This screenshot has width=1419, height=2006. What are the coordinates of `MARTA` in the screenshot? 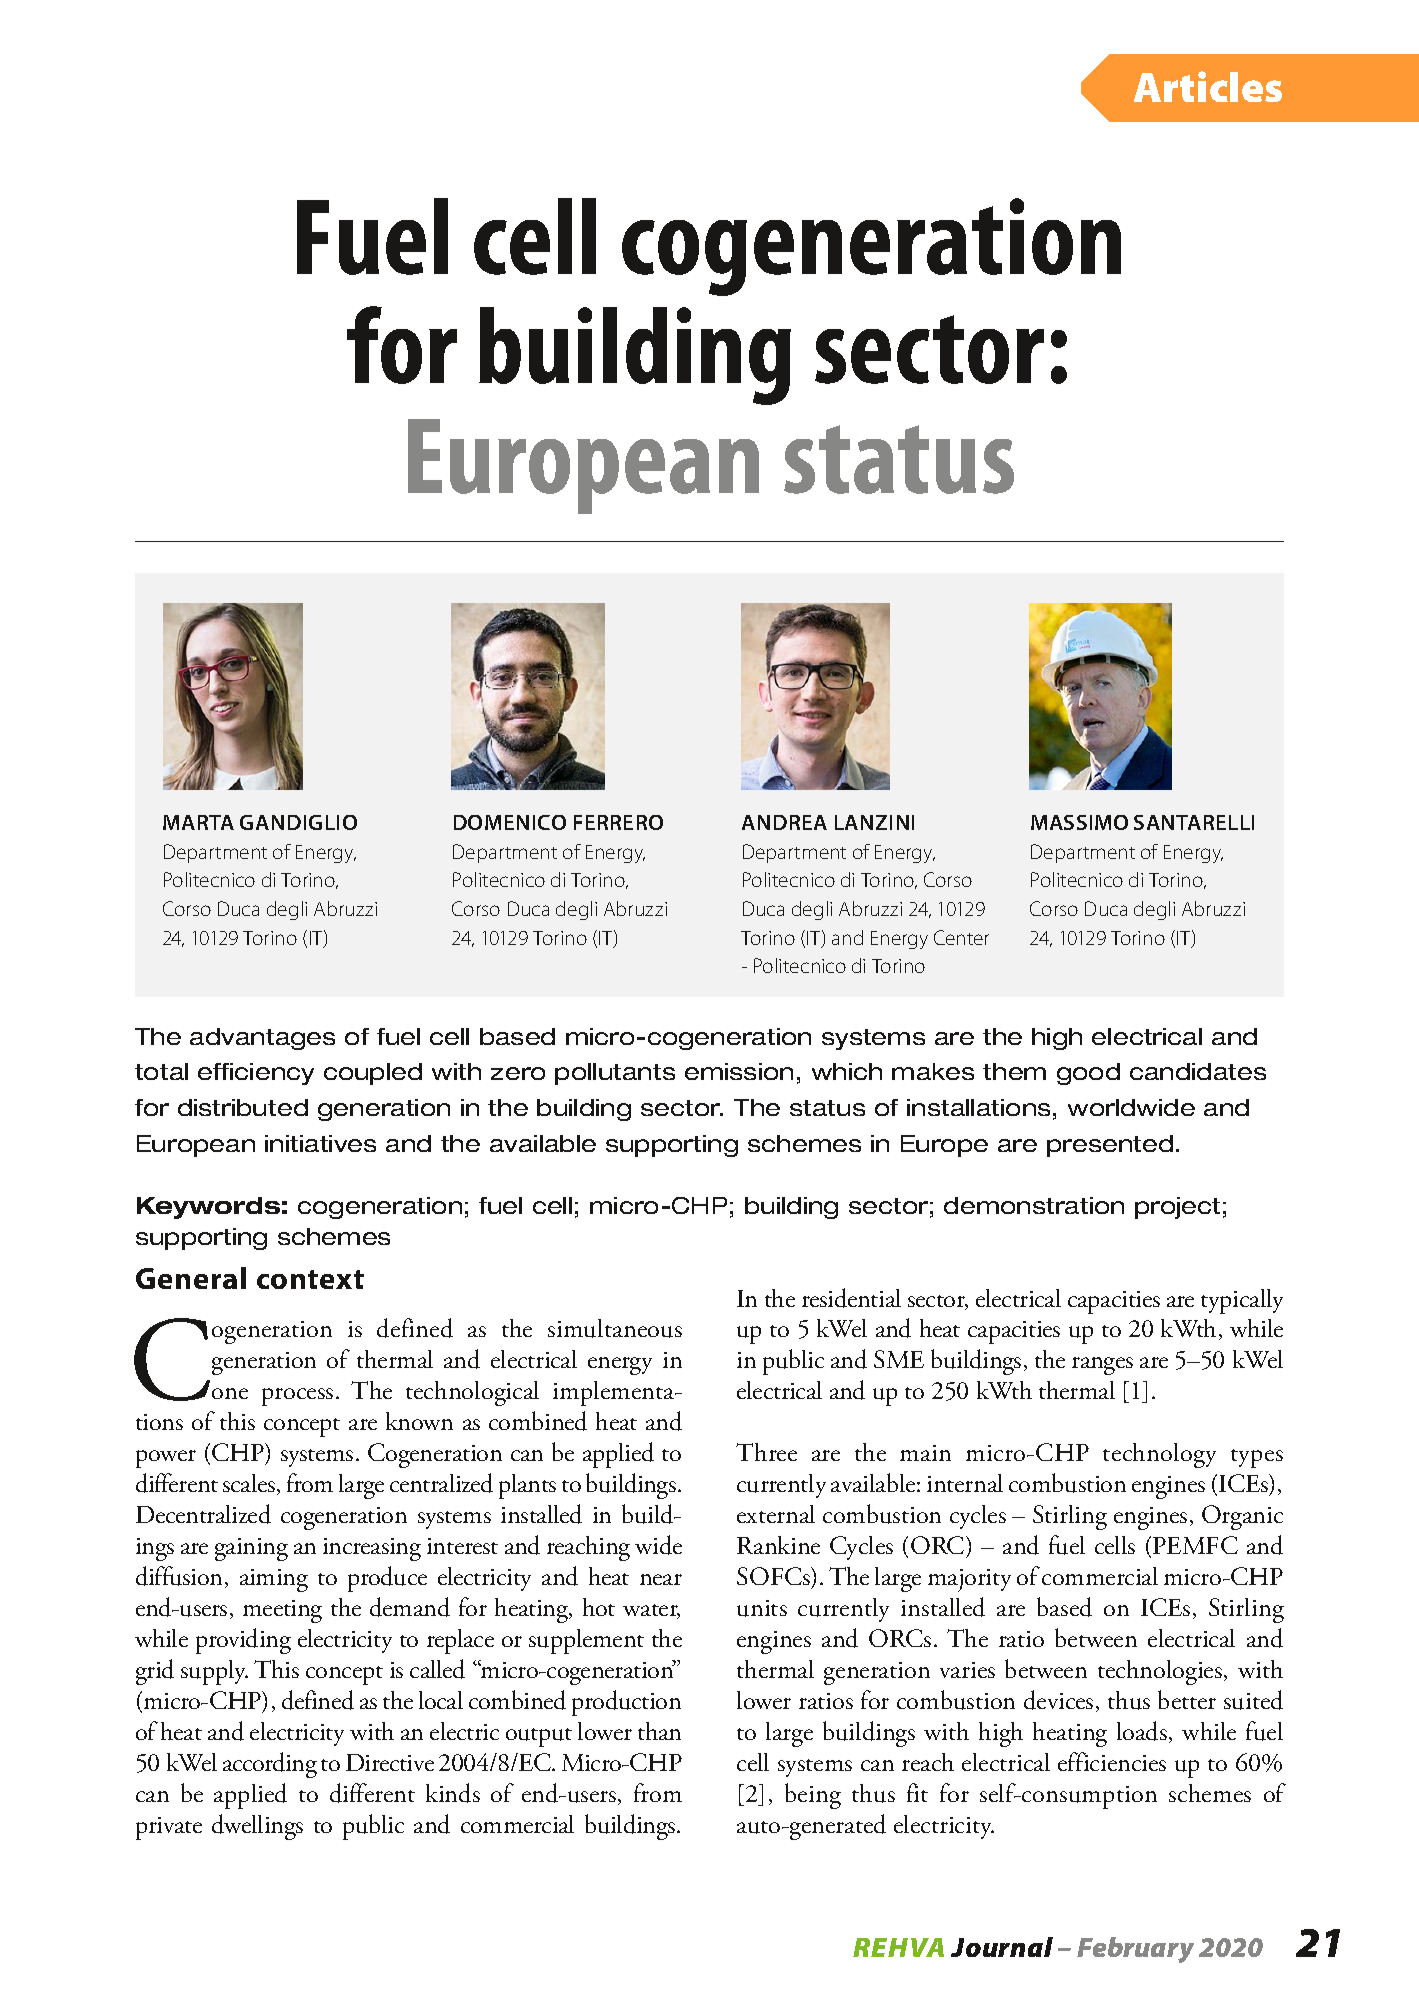 It's located at (198, 822).
